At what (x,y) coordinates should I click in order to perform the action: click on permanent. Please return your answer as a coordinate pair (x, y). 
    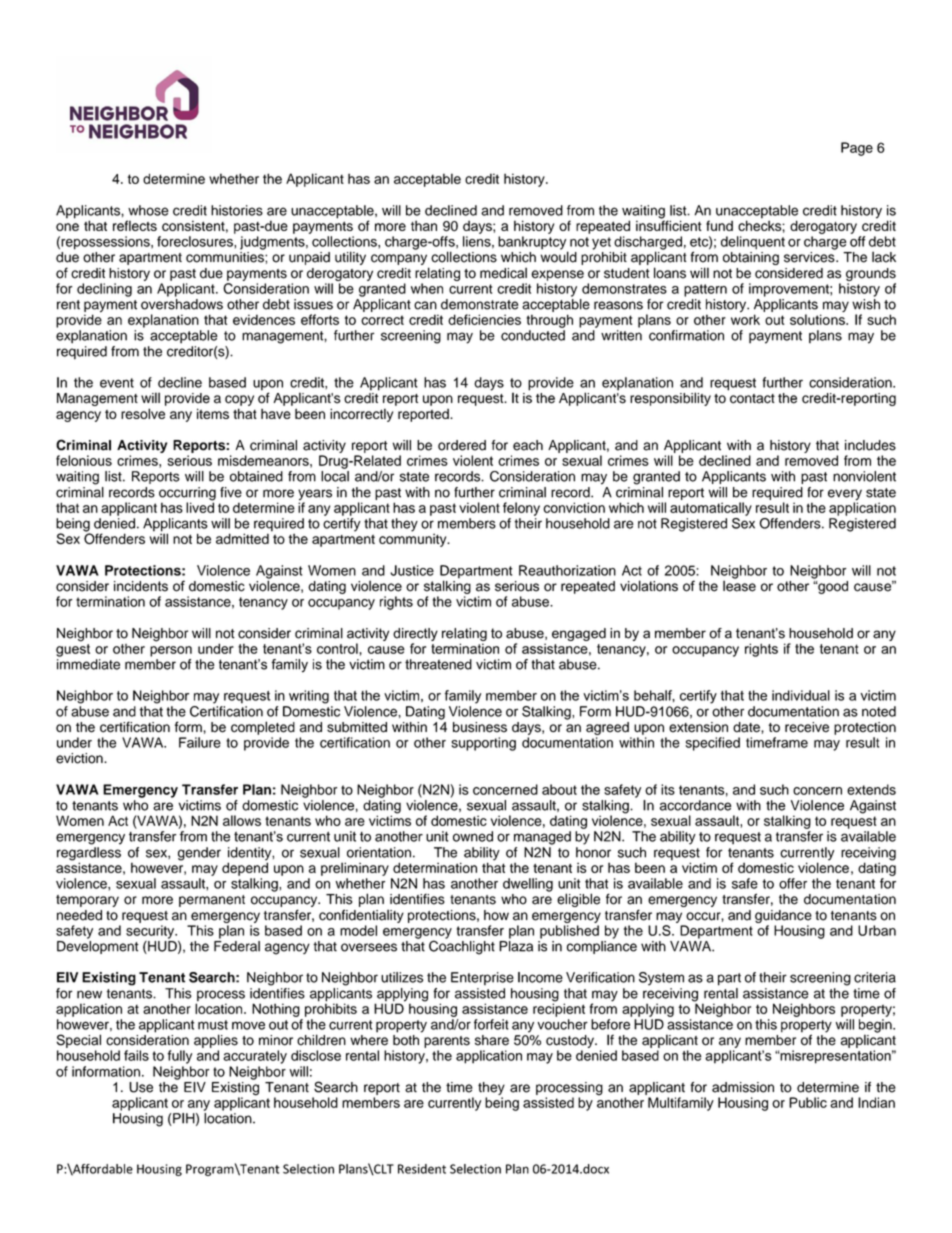
    Looking at the image, I should click on (212, 901).
